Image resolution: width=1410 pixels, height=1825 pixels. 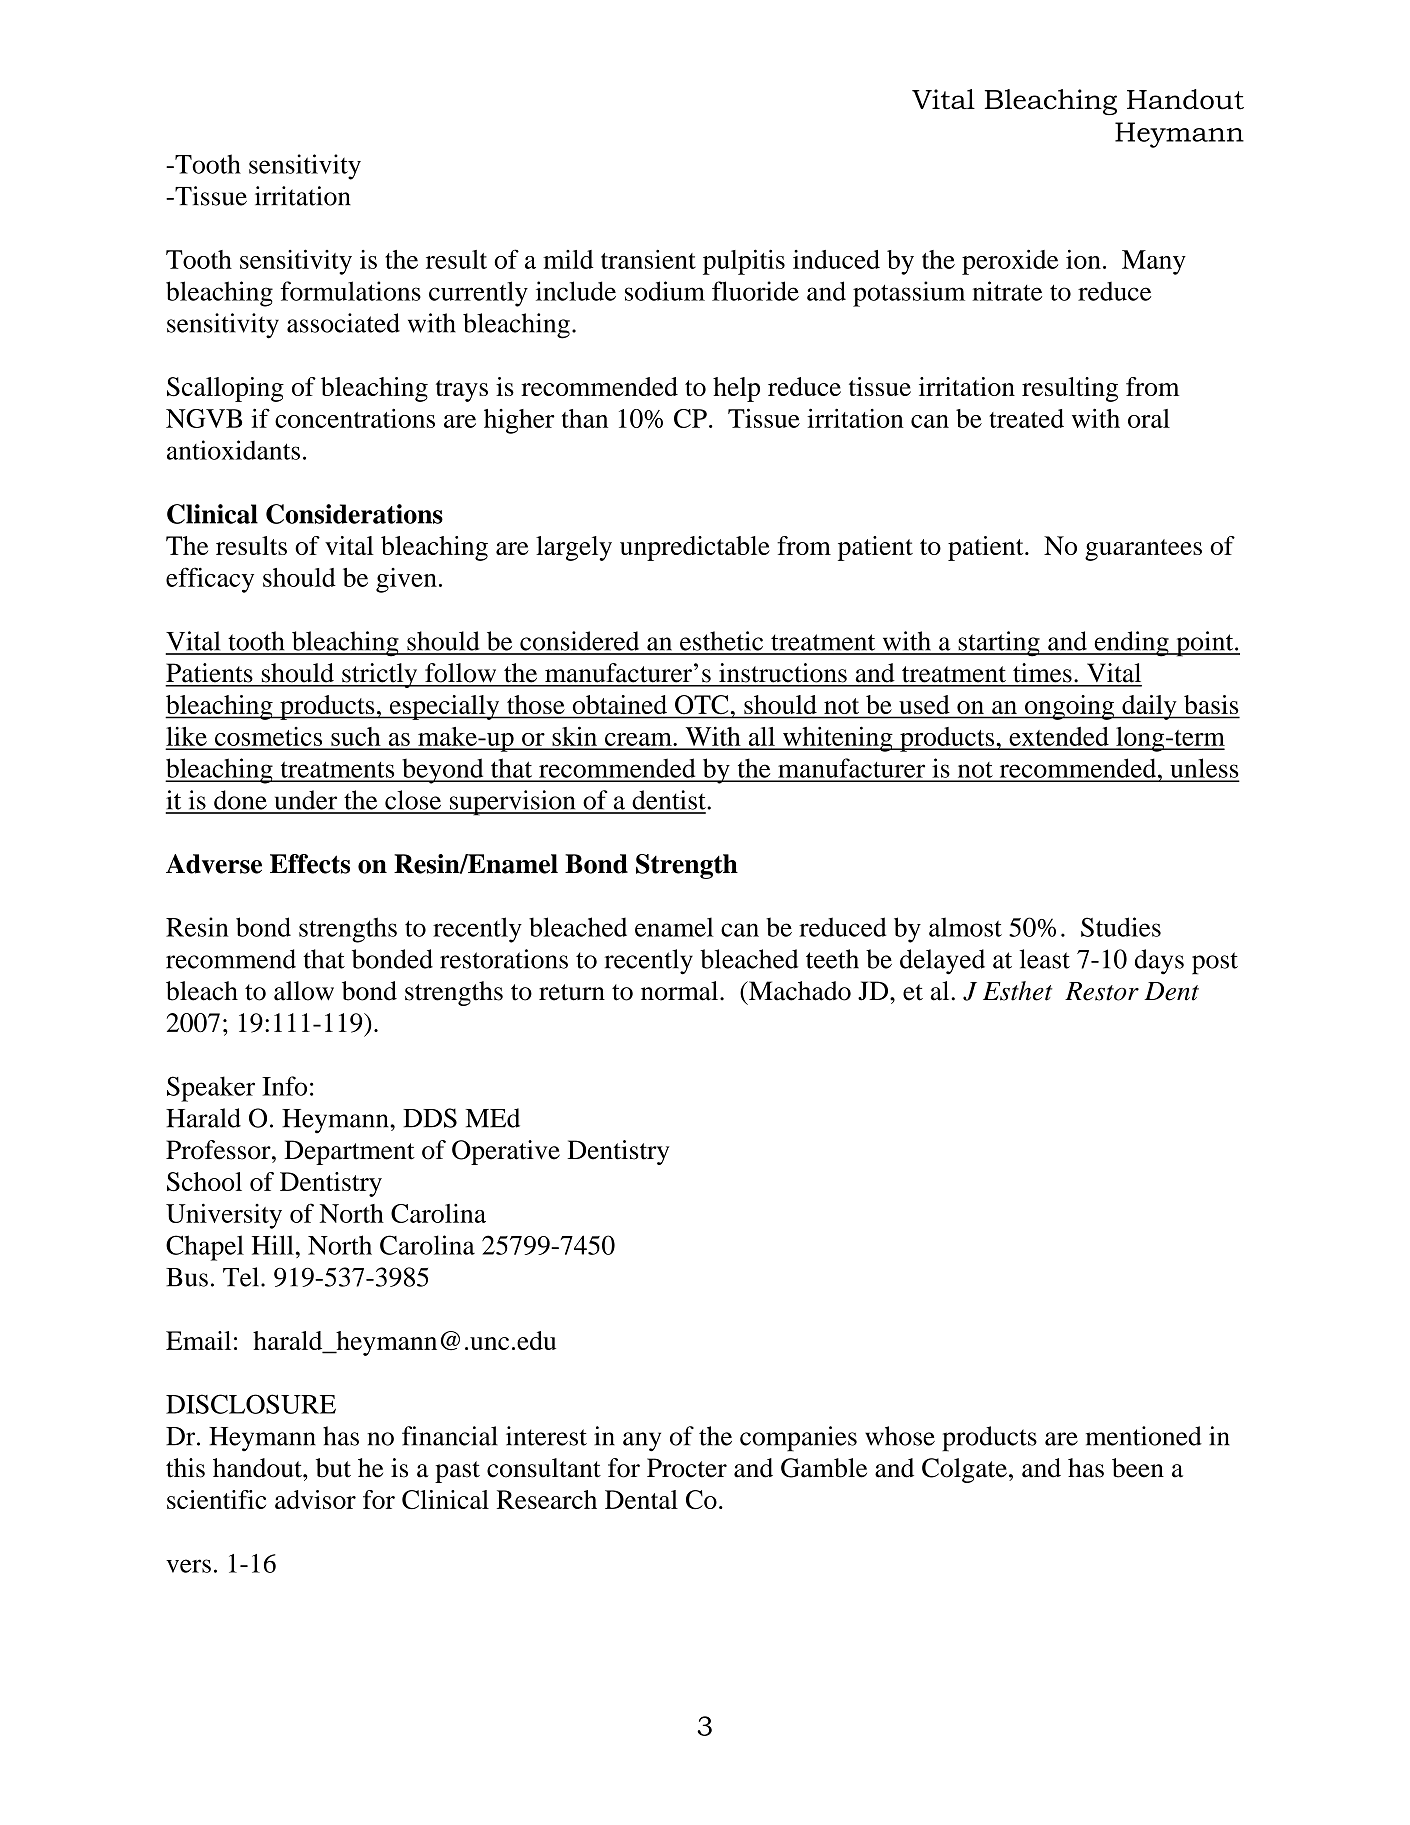 What do you see at coordinates (1159, 962) in the screenshot?
I see `days` at bounding box center [1159, 962].
